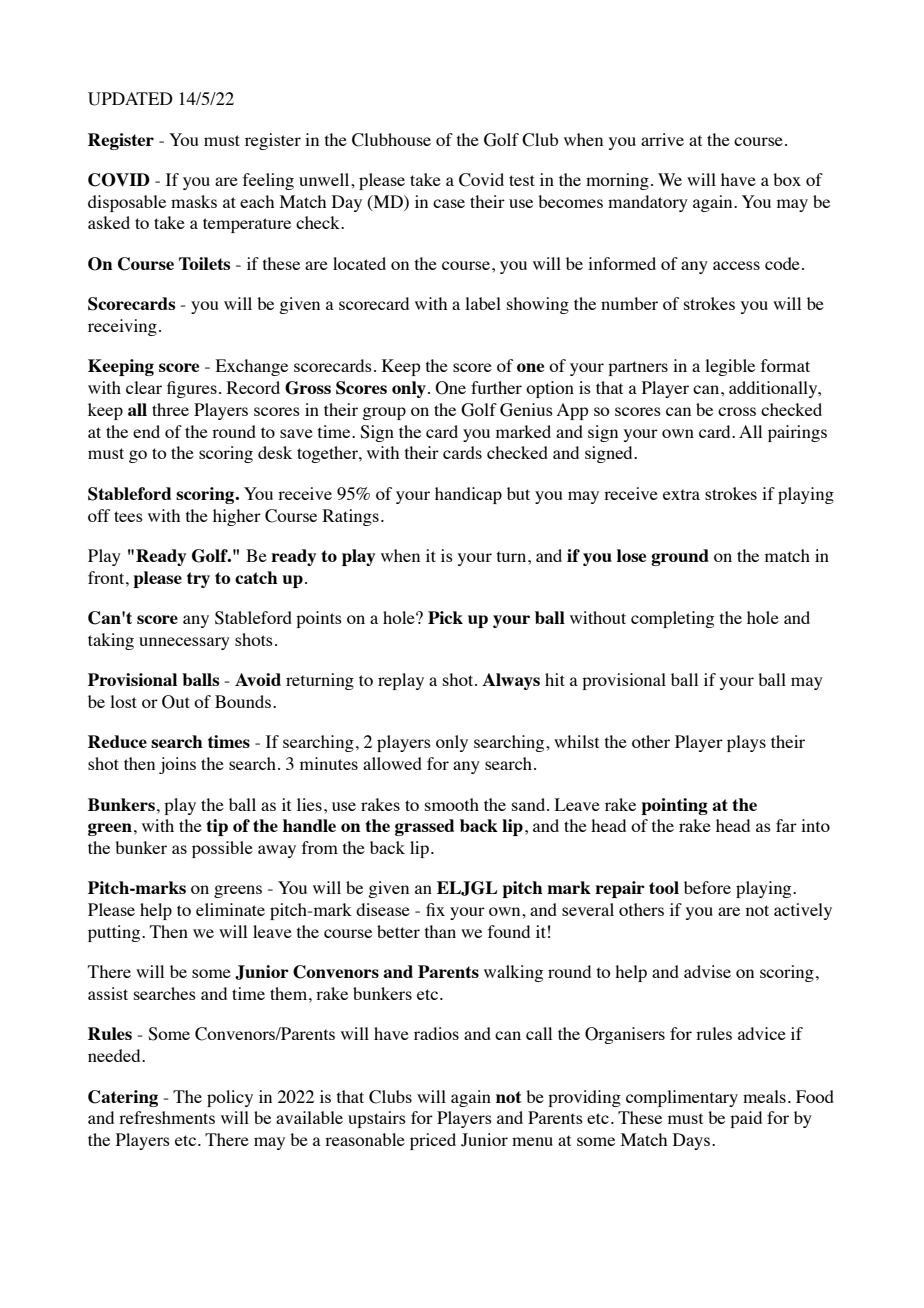 The image size is (924, 1308). Describe the element at coordinates (452, 804) in the screenshot. I see `smooth` at that location.
